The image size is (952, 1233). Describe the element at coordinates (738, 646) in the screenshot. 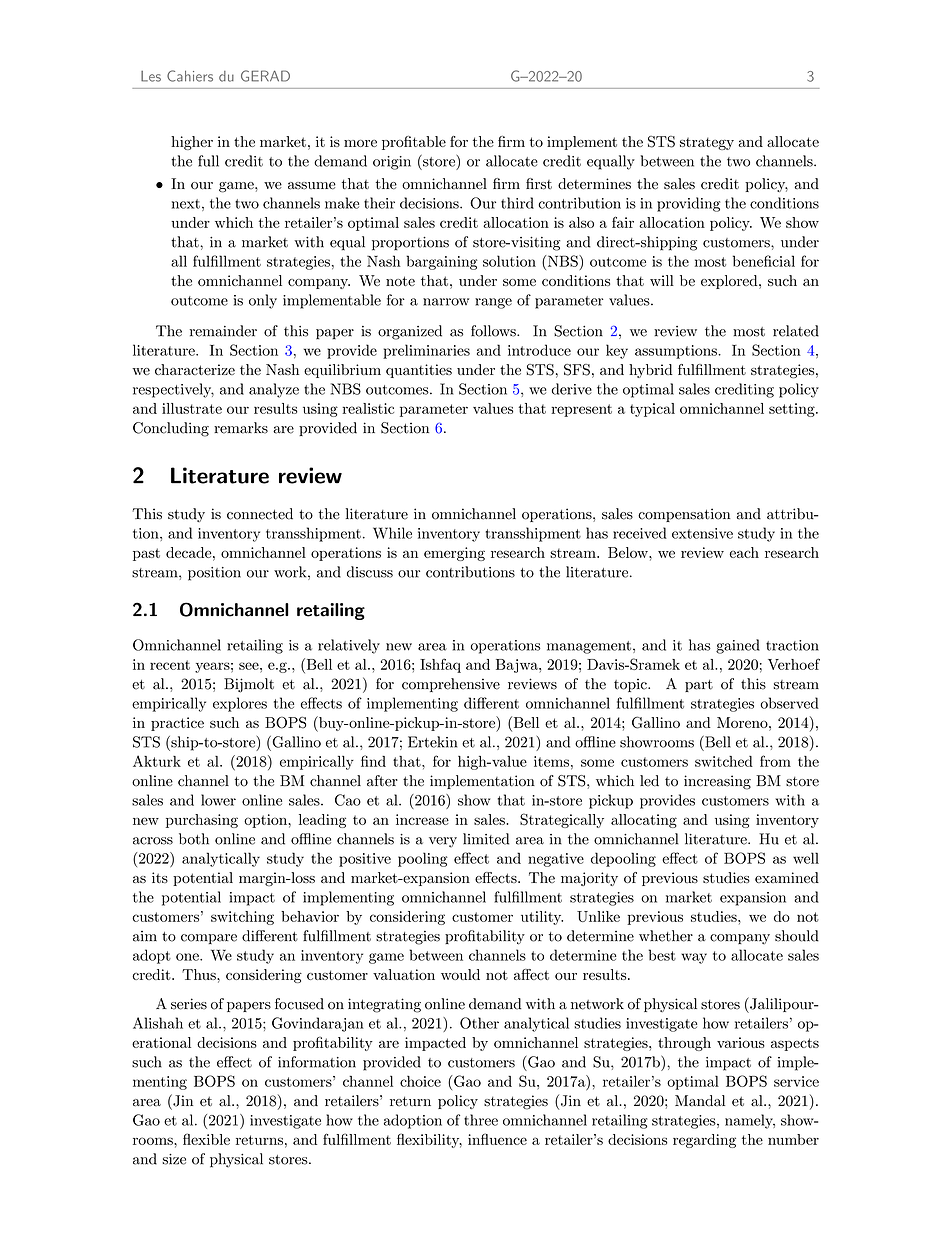

I see `gained` at that location.
